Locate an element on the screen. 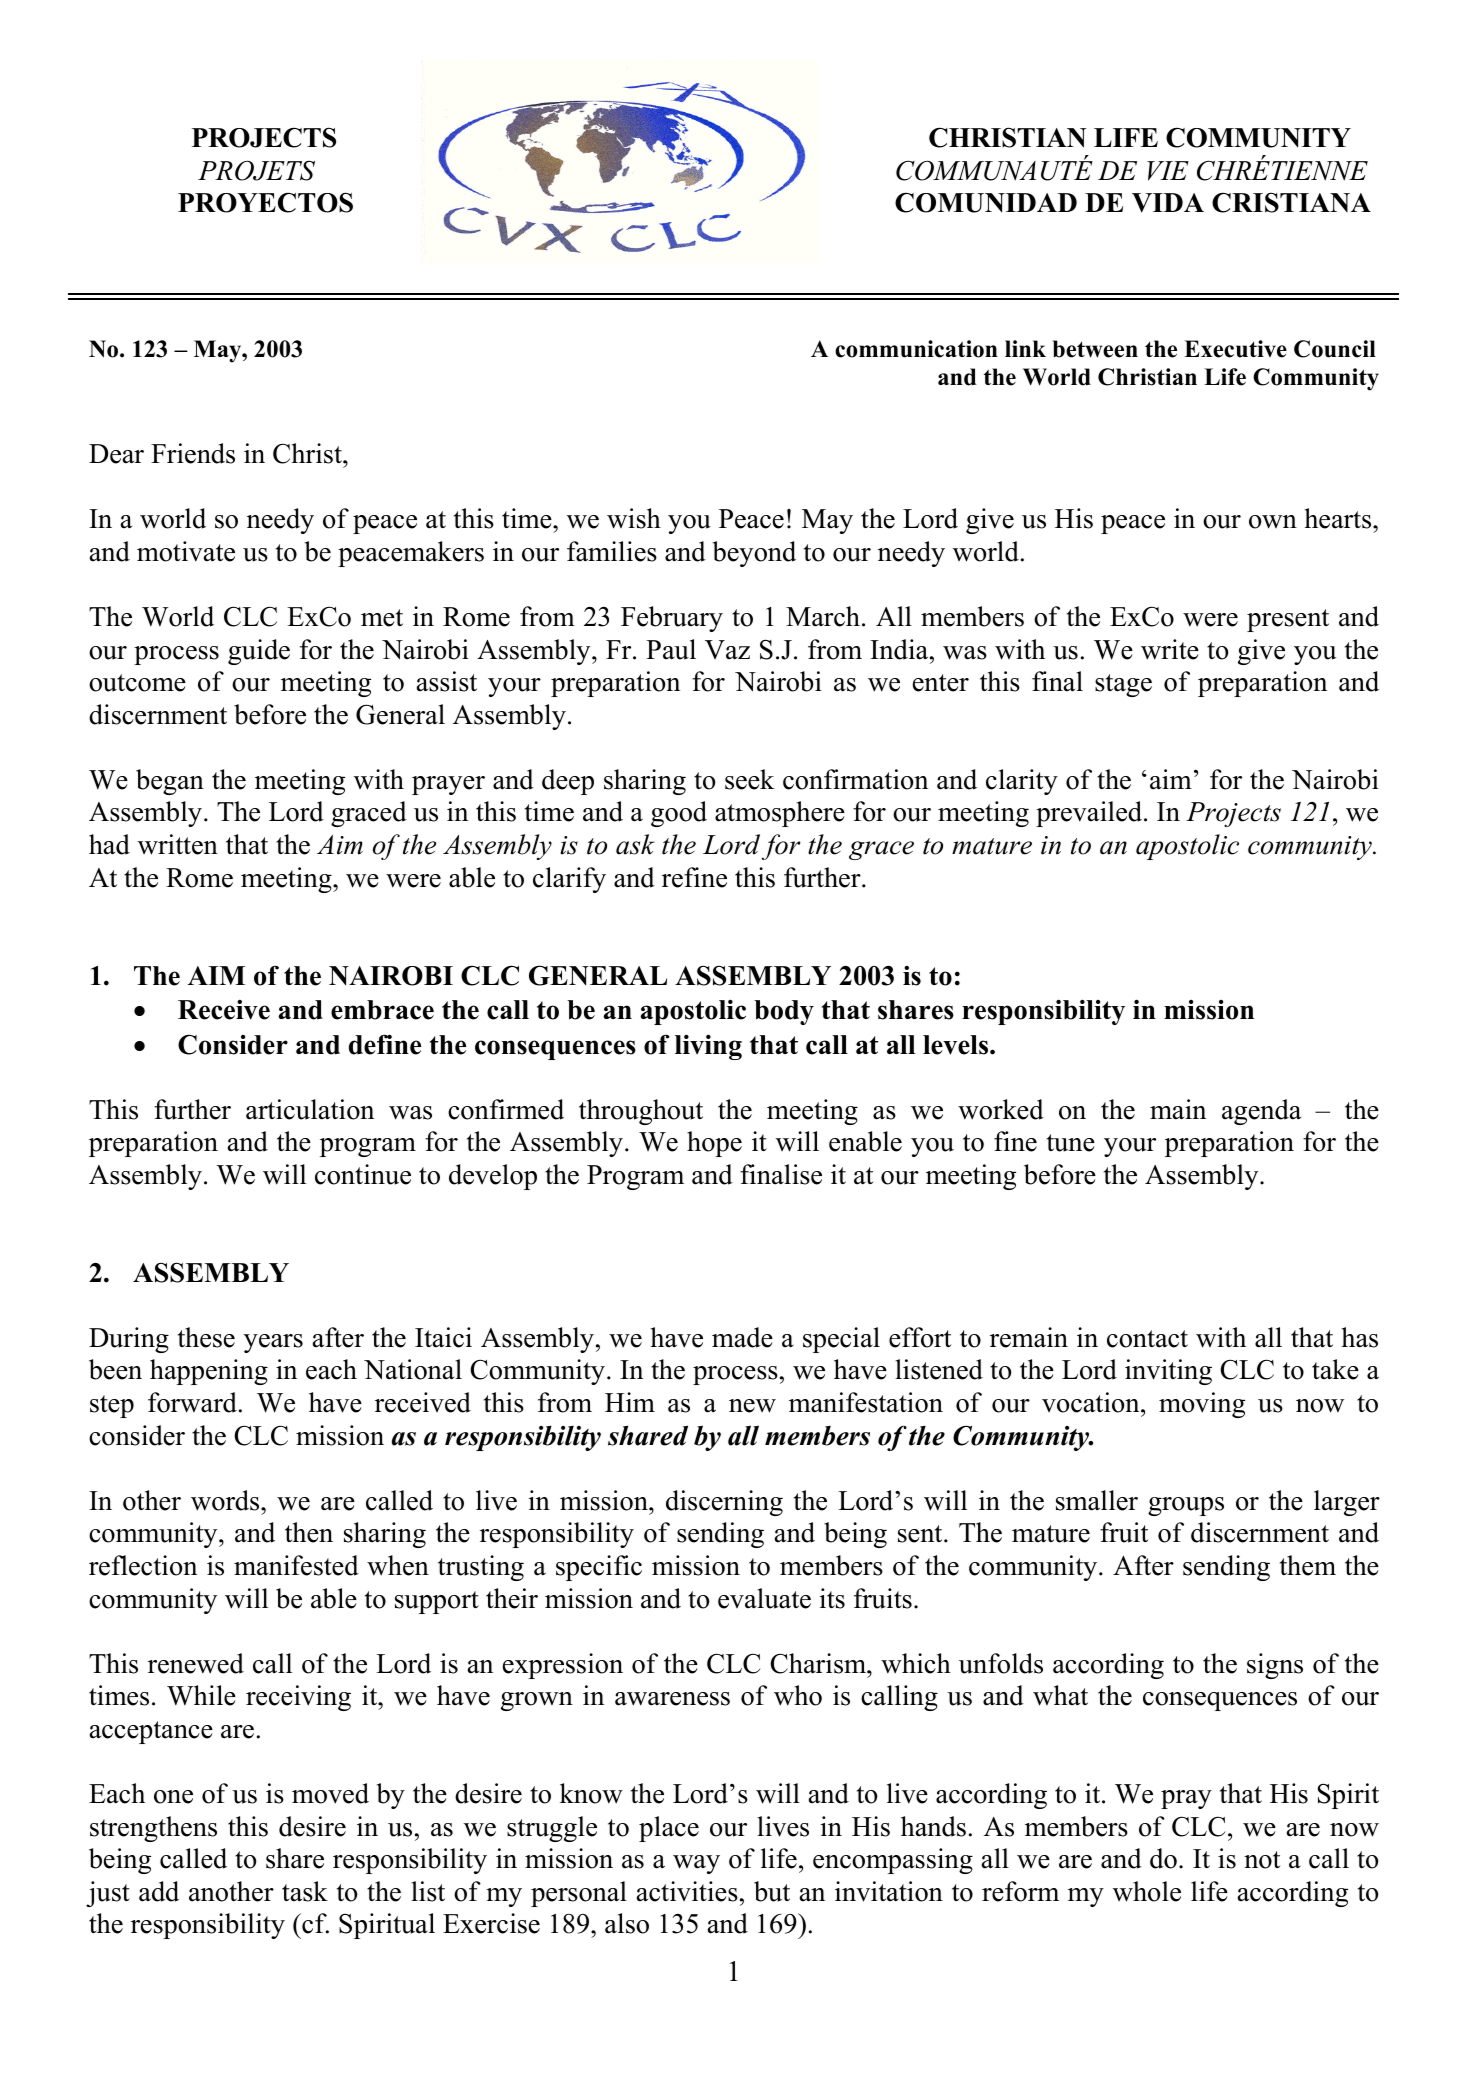  began is located at coordinates (170, 782).
